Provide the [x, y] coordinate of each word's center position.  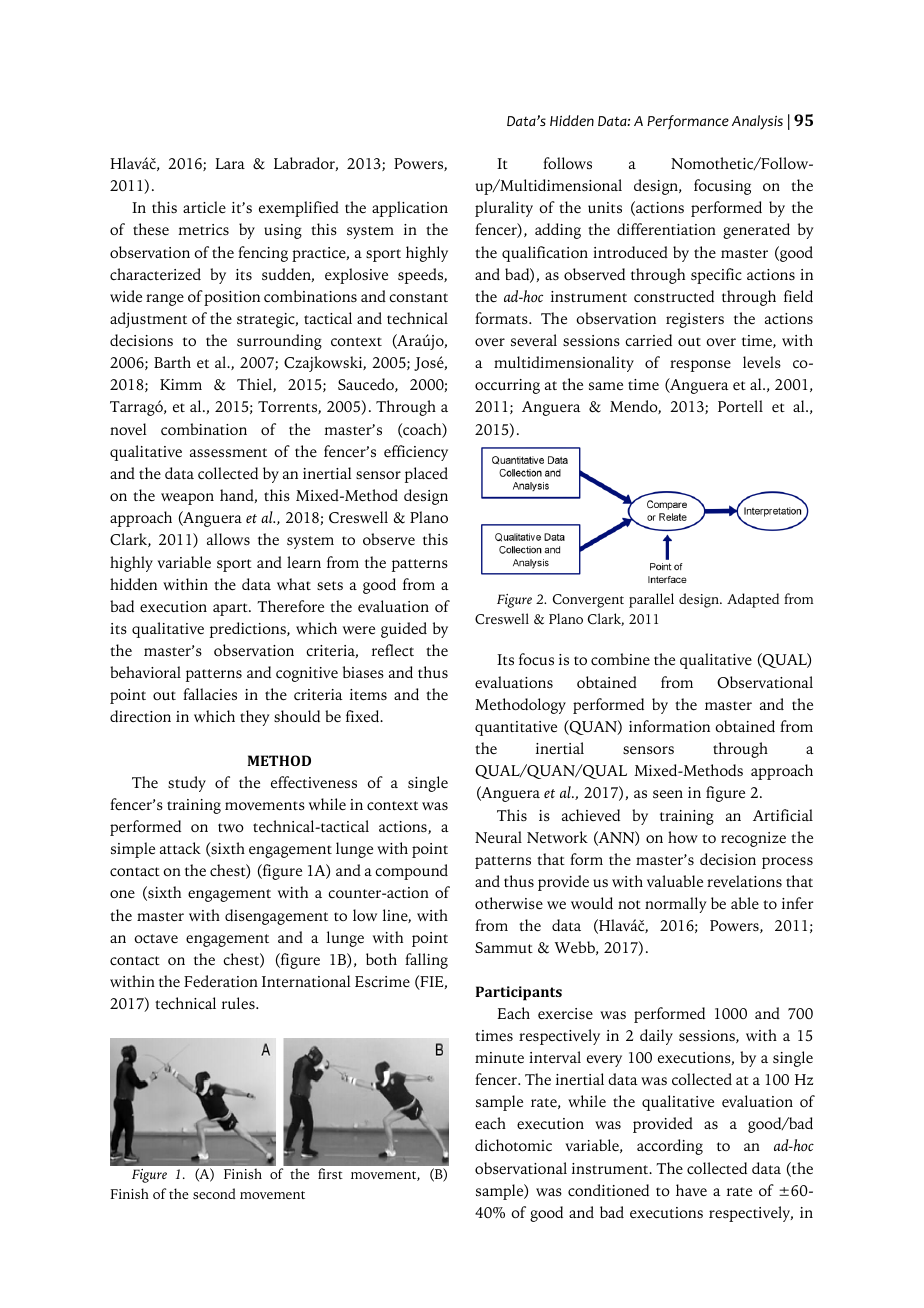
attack [180, 848]
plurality [504, 209]
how [683, 837]
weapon [187, 499]
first [330, 1173]
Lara [230, 163]
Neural [498, 837]
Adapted [753, 600]
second [214, 1193]
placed [426, 475]
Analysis [757, 122]
